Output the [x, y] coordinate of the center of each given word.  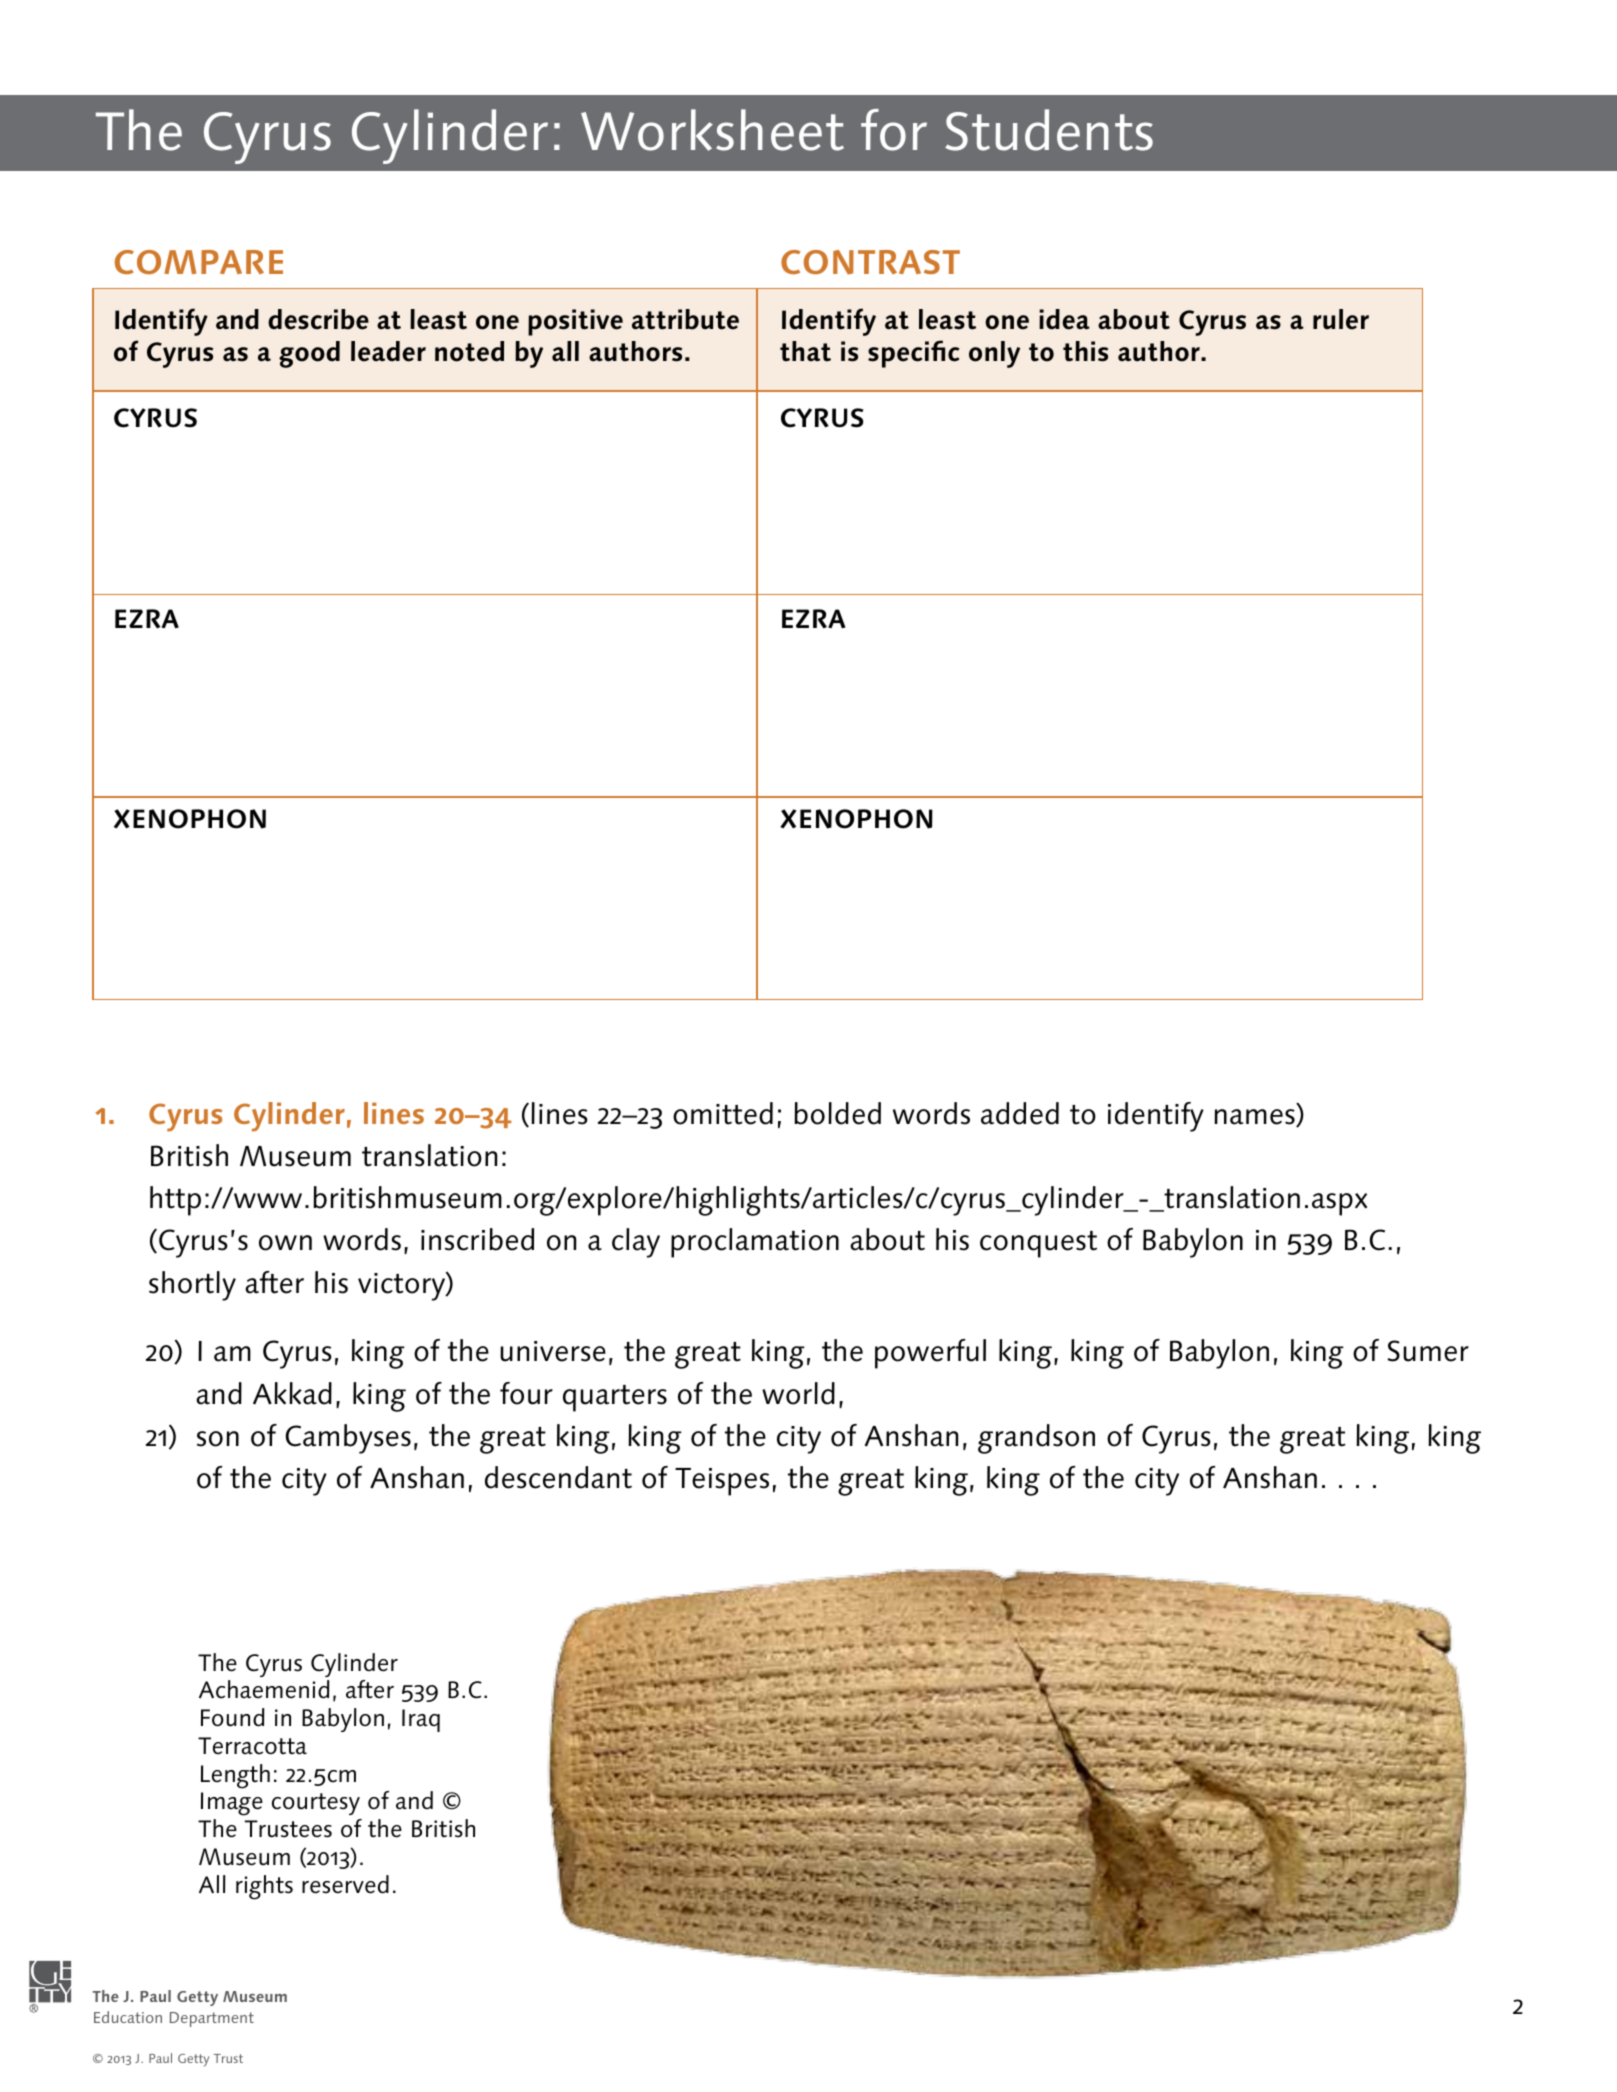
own [285, 1243]
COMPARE [199, 262]
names [1255, 1118]
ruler [1341, 319]
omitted [723, 1113]
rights [264, 1887]
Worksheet [712, 130]
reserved [345, 1884]
